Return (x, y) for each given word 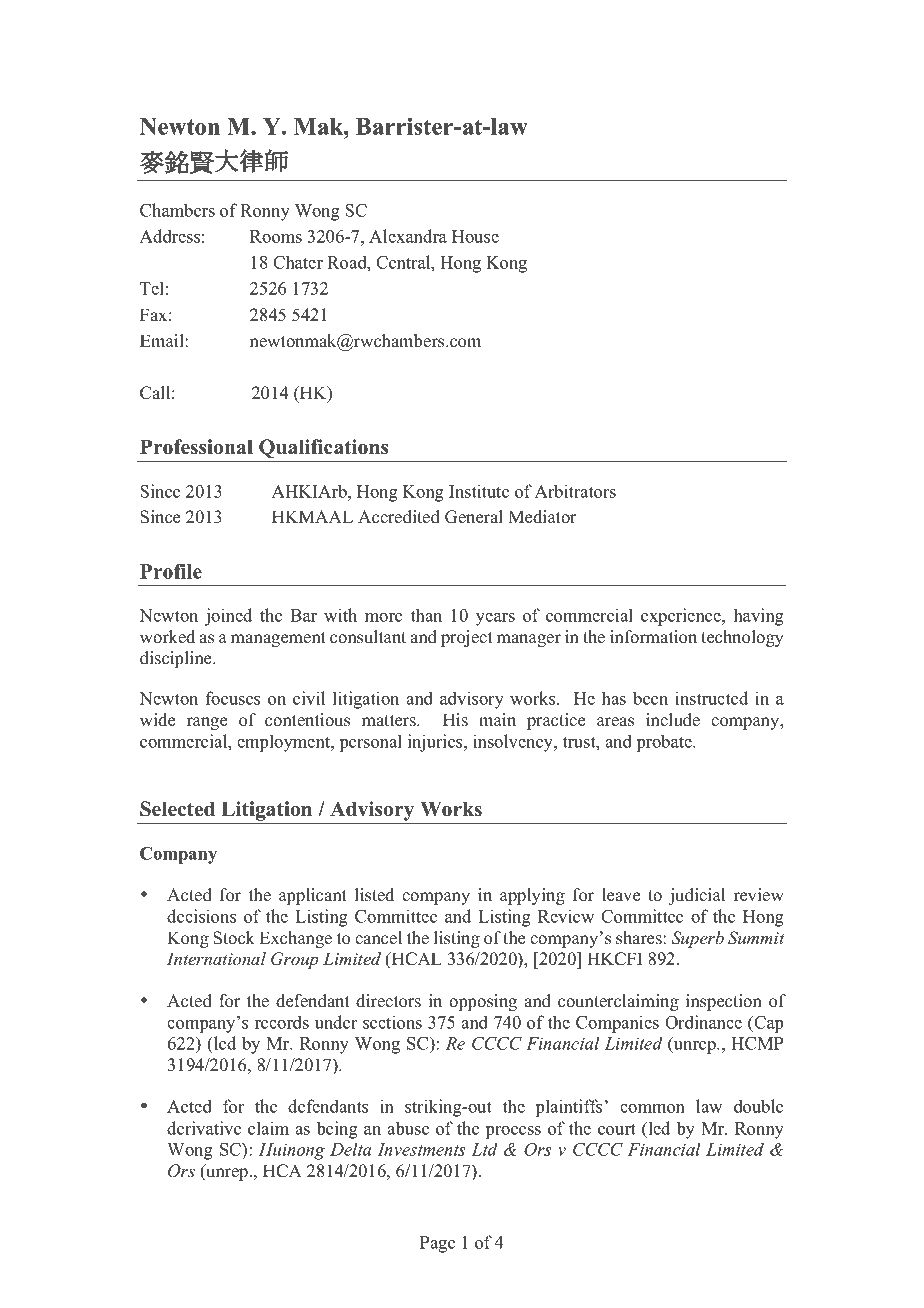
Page (437, 1244)
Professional (196, 447)
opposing (483, 1002)
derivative (204, 1128)
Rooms (276, 236)
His (455, 720)
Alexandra (408, 236)
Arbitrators (575, 491)
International (216, 959)
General (474, 517)
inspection (724, 1002)
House (475, 236)
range (207, 723)
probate (665, 743)
